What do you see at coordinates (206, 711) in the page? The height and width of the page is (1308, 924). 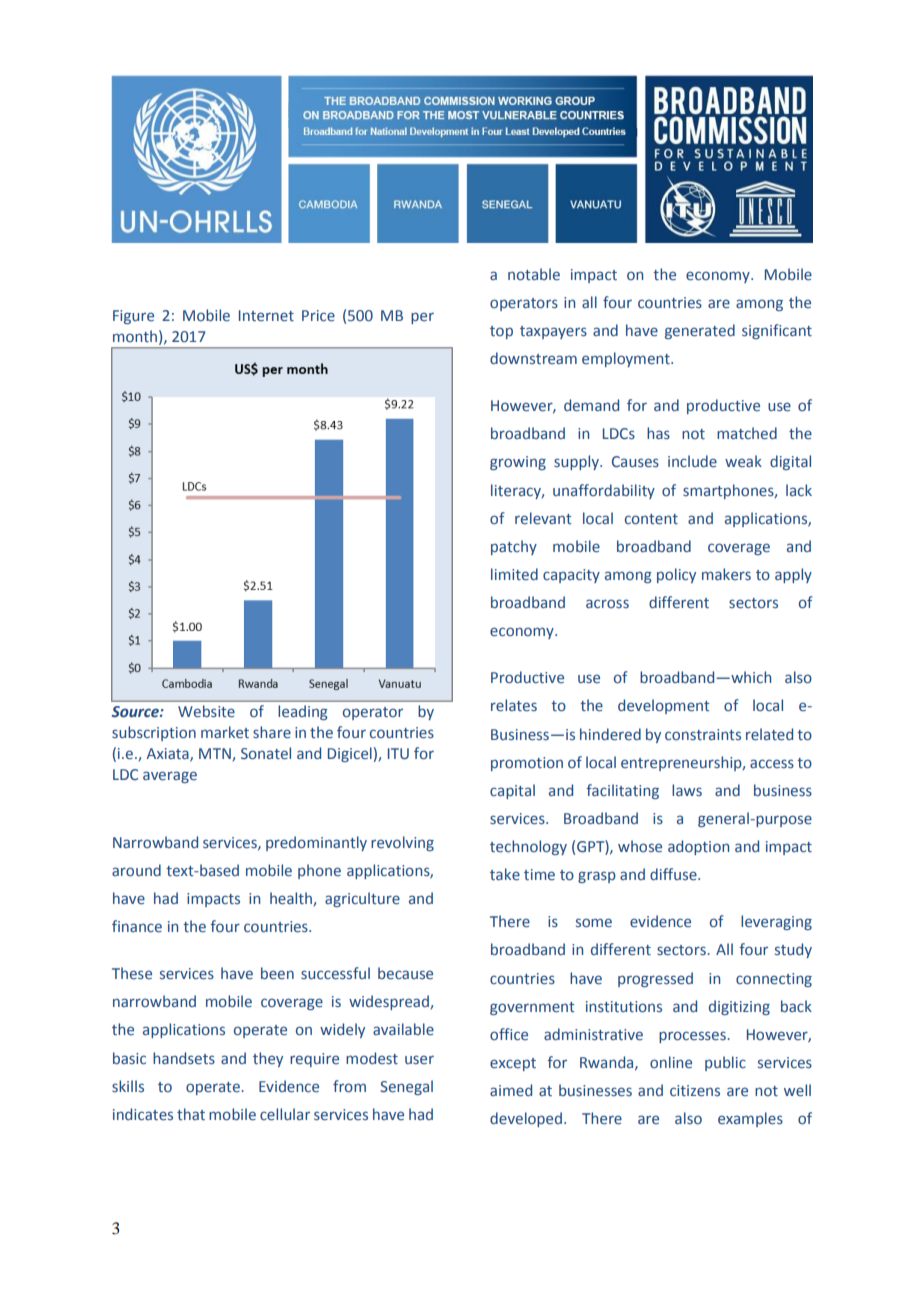 I see `Website` at bounding box center [206, 711].
